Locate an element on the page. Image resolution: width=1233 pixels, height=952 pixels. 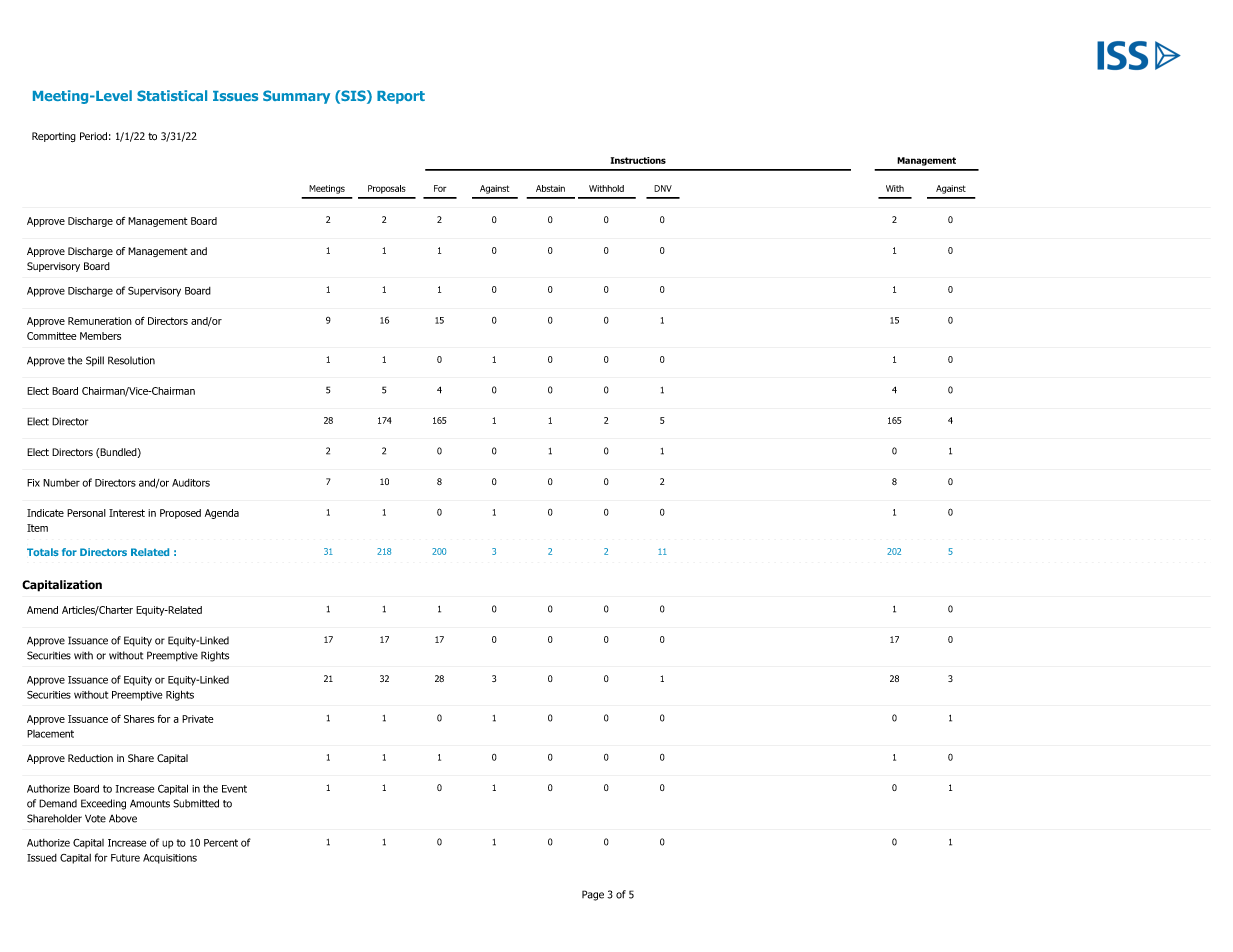
Spill is located at coordinates (95, 361).
